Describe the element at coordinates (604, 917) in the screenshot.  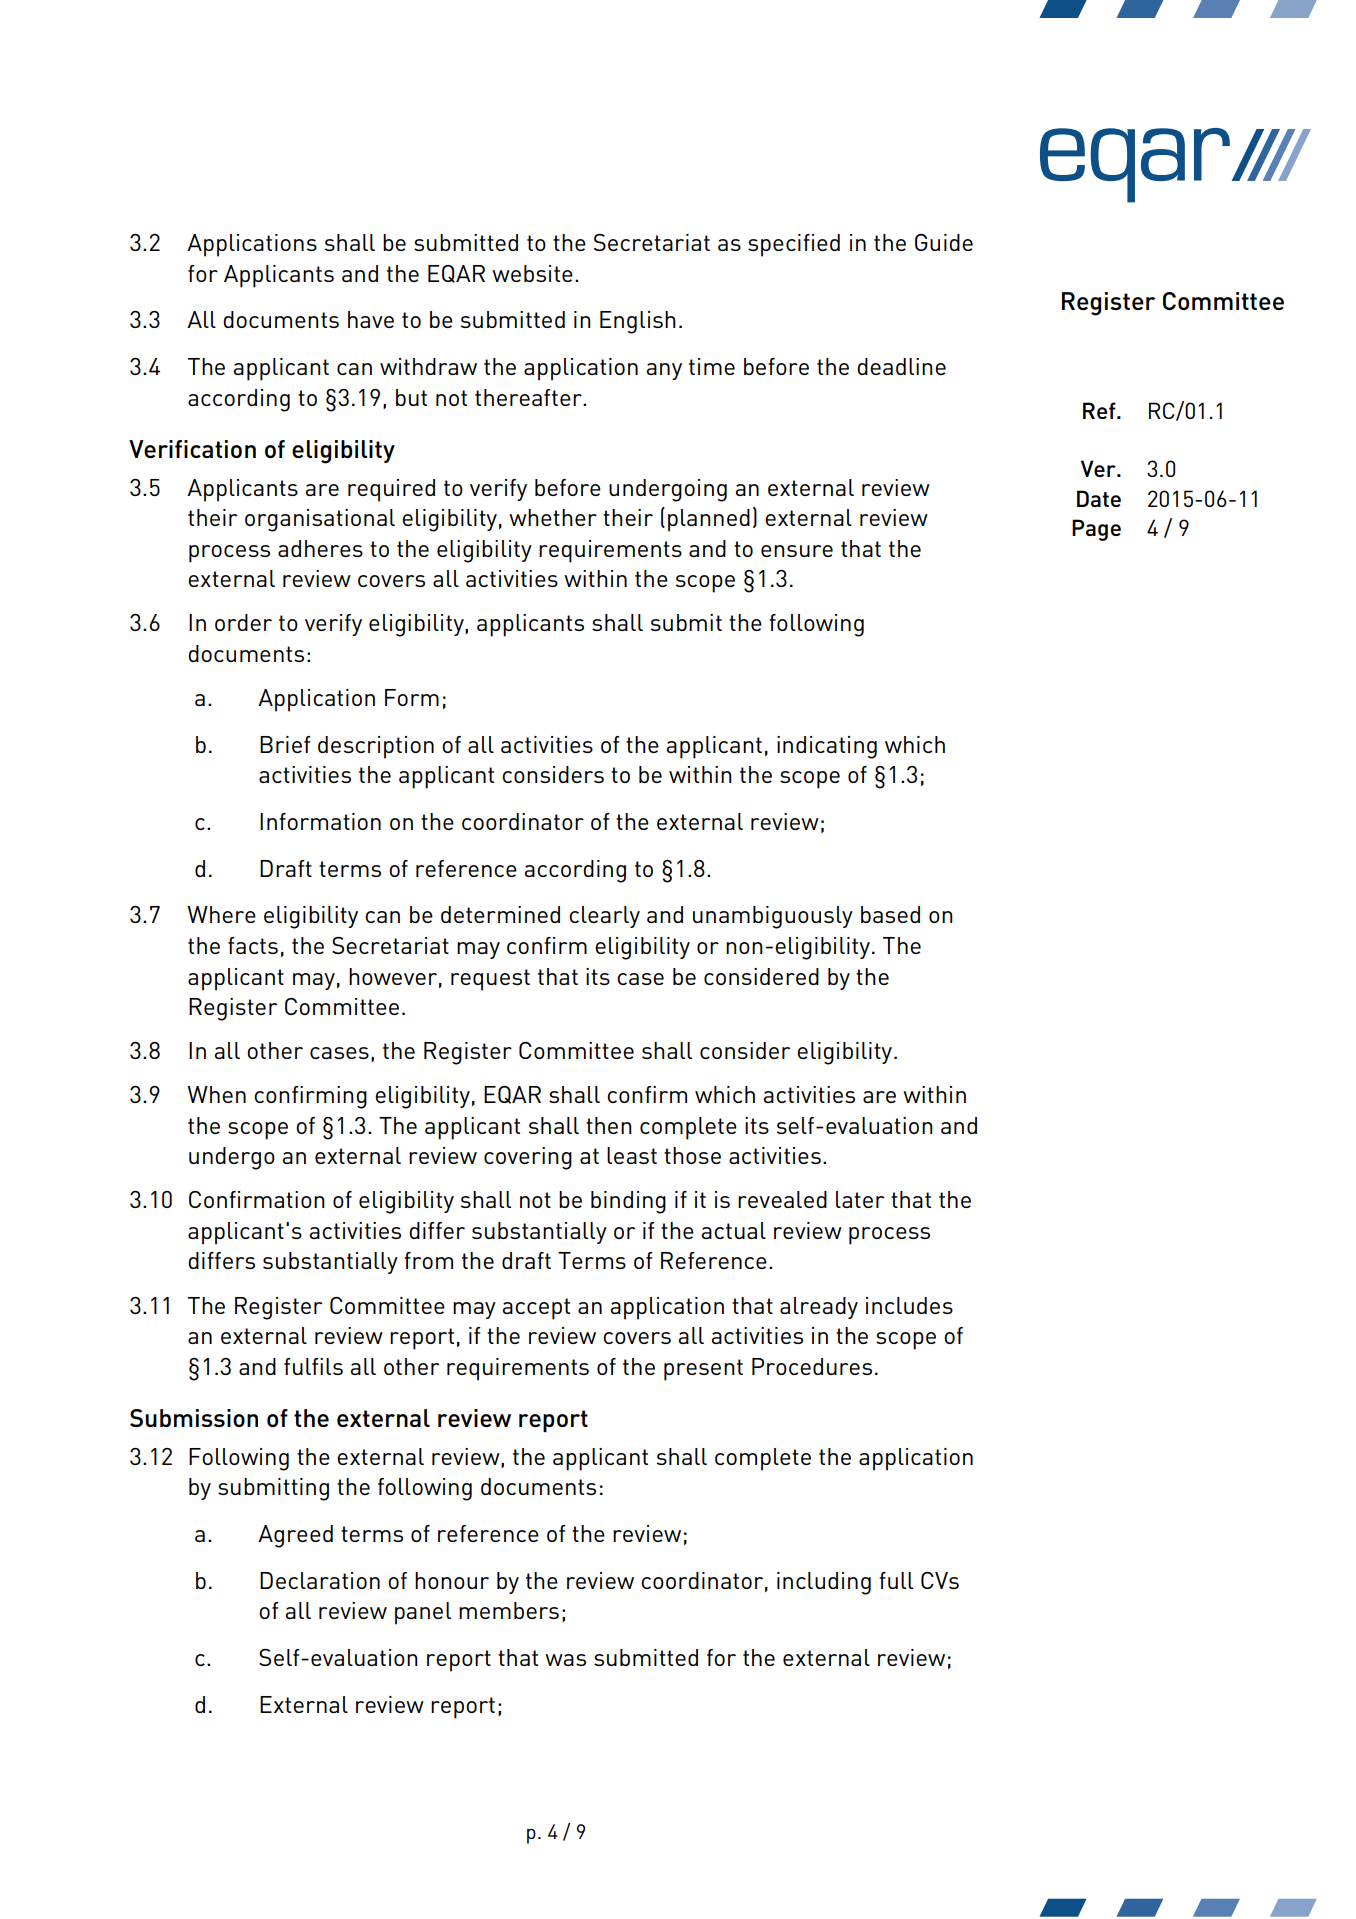
I see `clearly` at that location.
